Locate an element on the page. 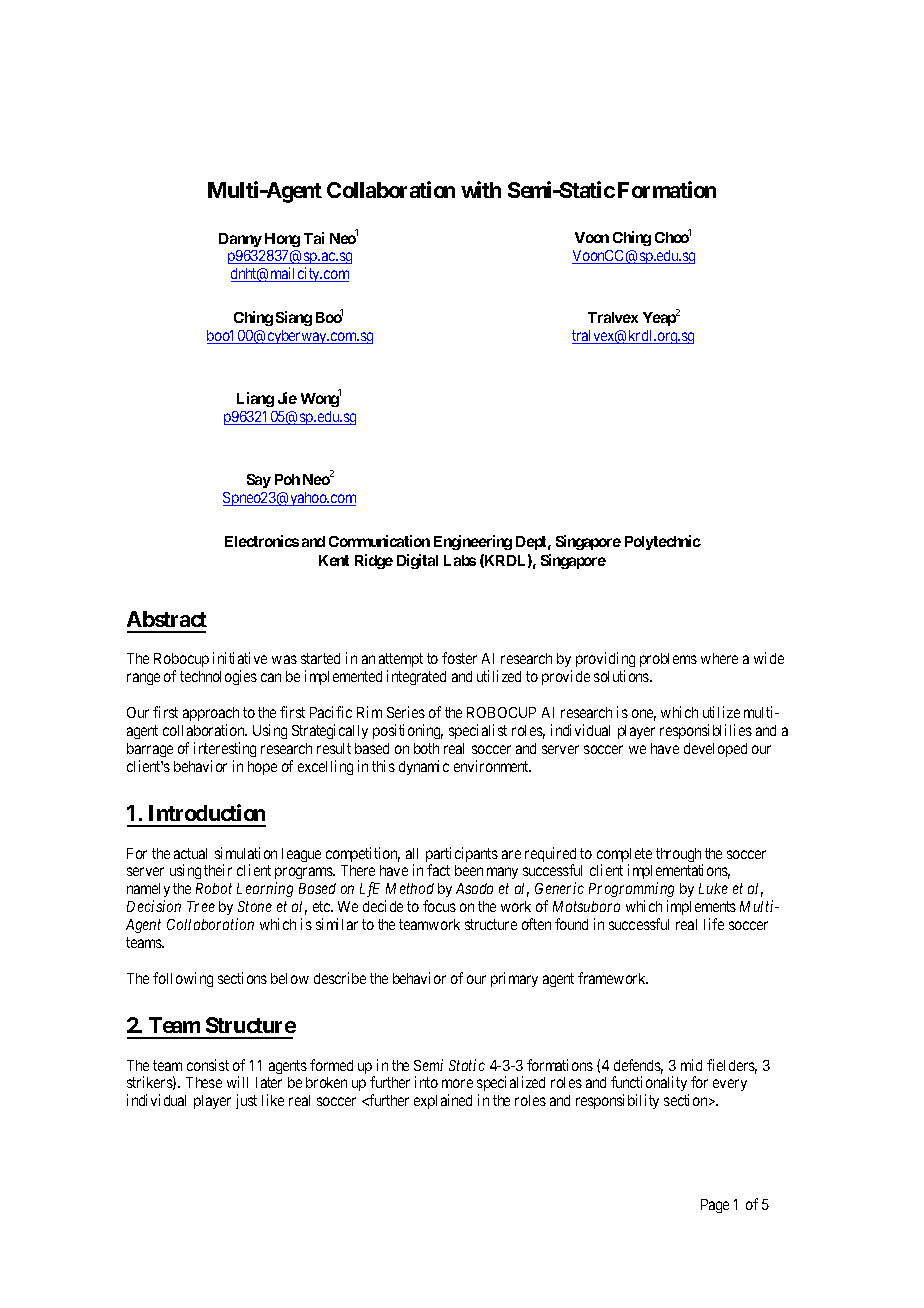  following is located at coordinates (183, 979).
